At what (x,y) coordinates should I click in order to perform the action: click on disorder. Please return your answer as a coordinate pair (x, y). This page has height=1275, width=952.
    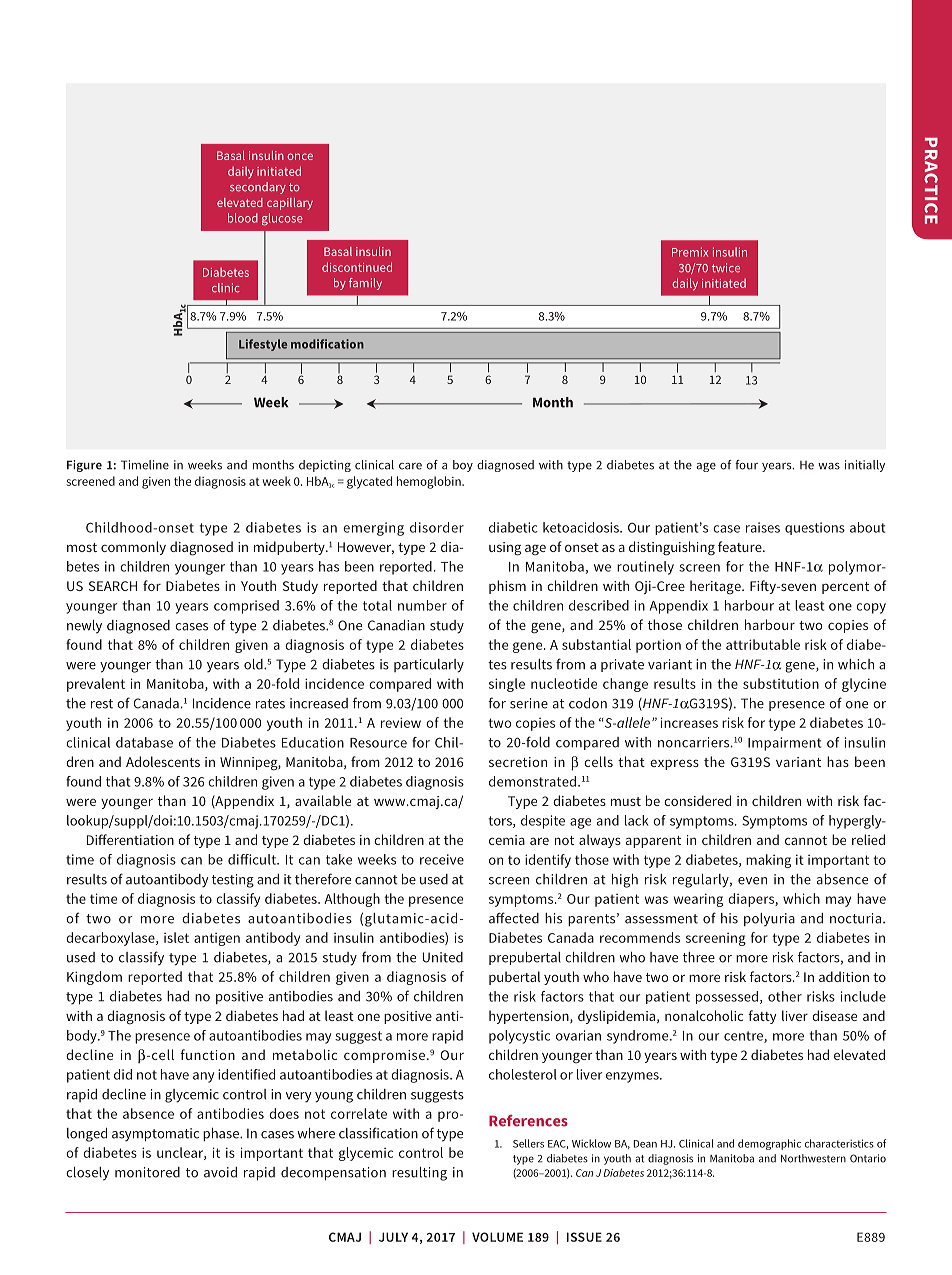
    Looking at the image, I should click on (437, 527).
